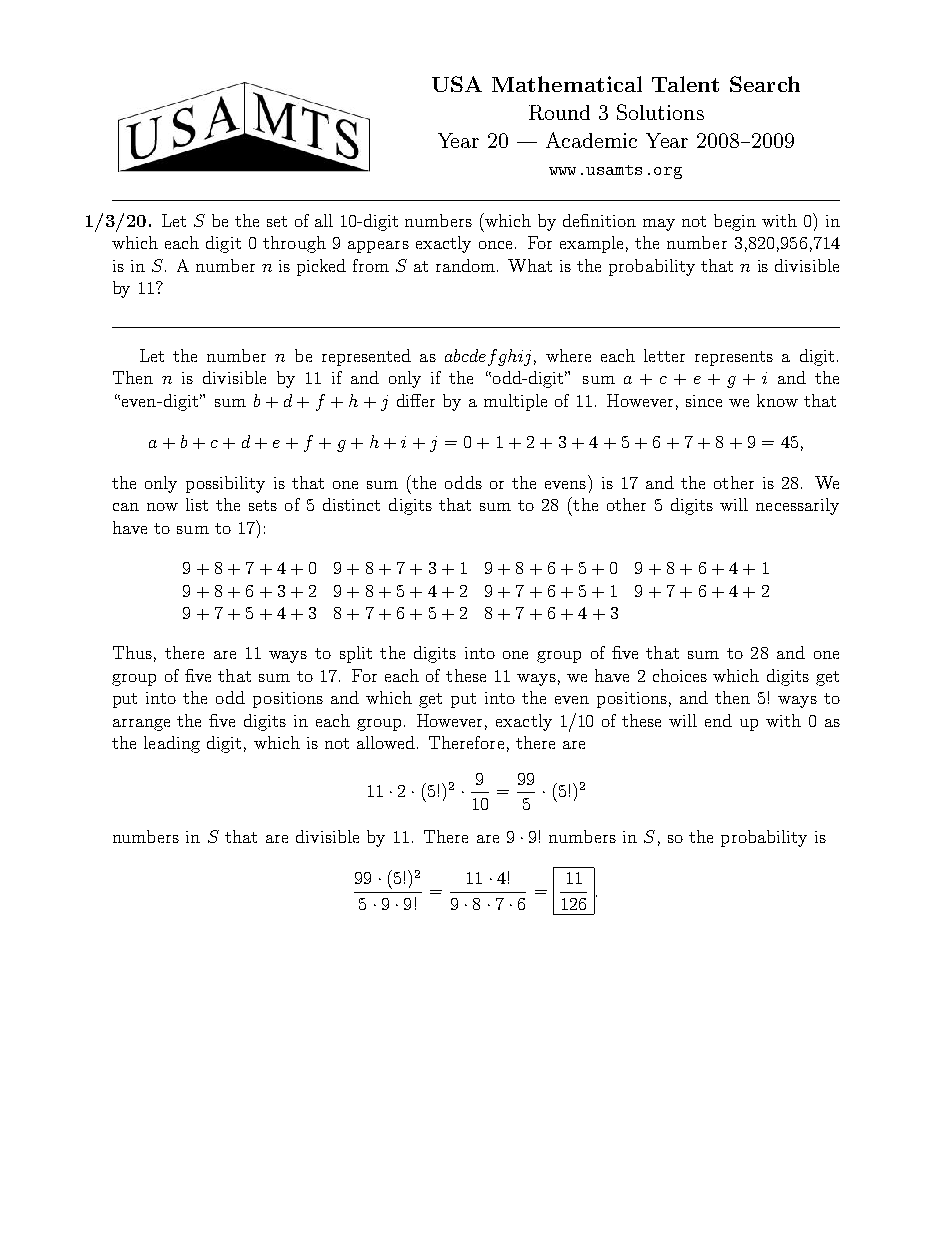  I want to click on possibility, so click(225, 484).
